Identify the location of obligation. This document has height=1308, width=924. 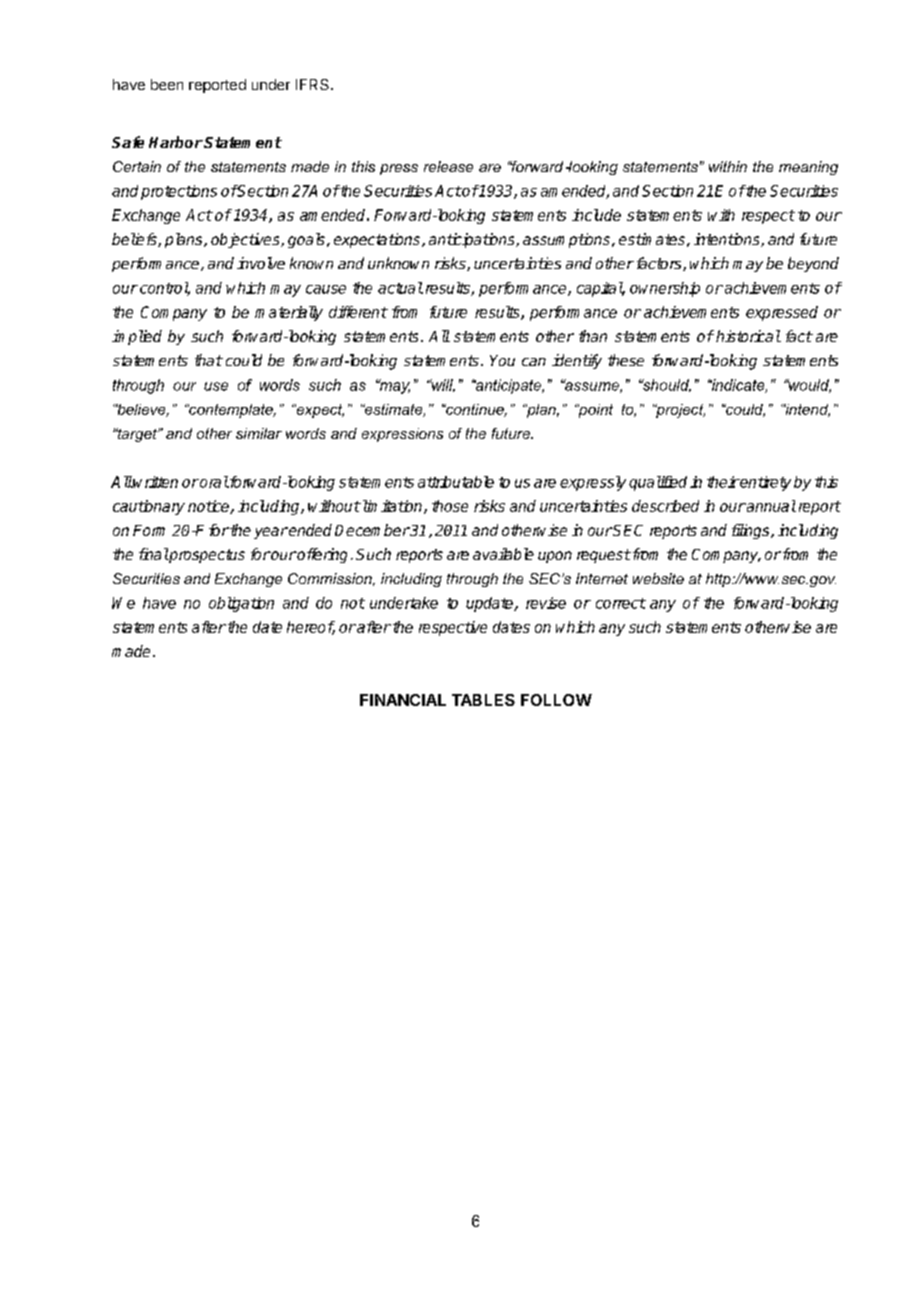
(241, 604).
